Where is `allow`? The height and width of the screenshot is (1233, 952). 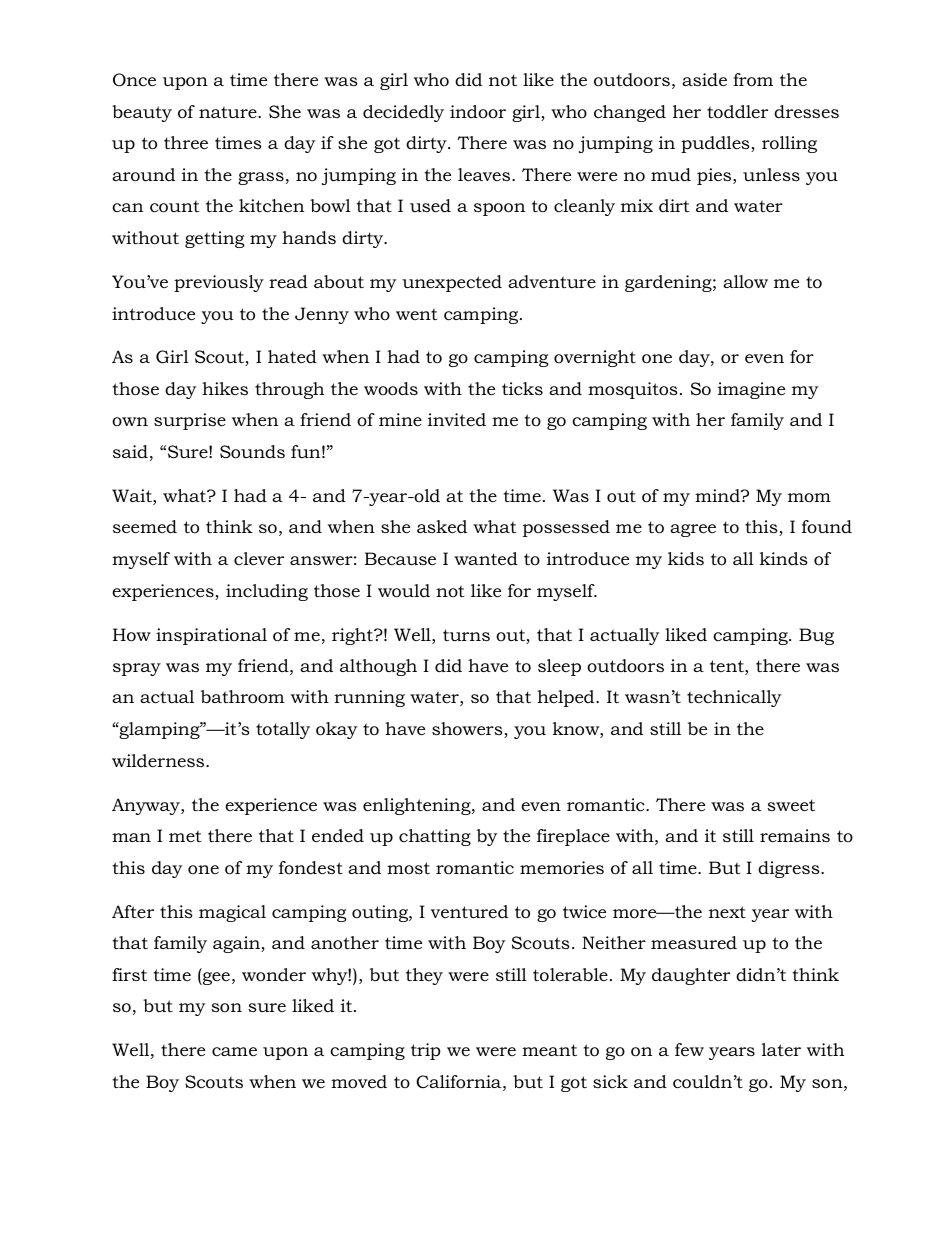
allow is located at coordinates (745, 282).
